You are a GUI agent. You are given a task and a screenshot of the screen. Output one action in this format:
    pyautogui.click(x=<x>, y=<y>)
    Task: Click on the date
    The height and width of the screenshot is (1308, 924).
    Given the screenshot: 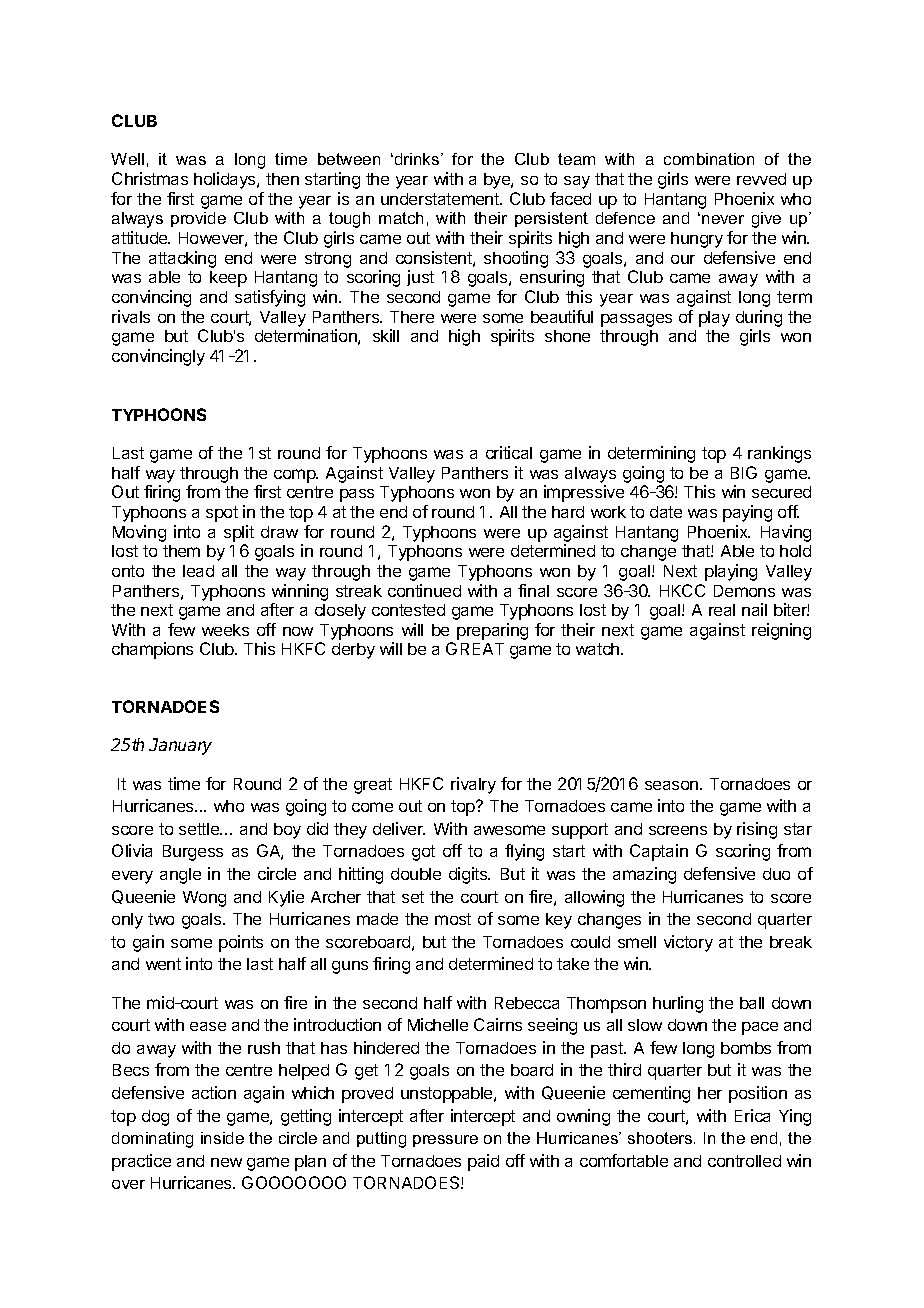 What is the action you would take?
    pyautogui.click(x=666, y=512)
